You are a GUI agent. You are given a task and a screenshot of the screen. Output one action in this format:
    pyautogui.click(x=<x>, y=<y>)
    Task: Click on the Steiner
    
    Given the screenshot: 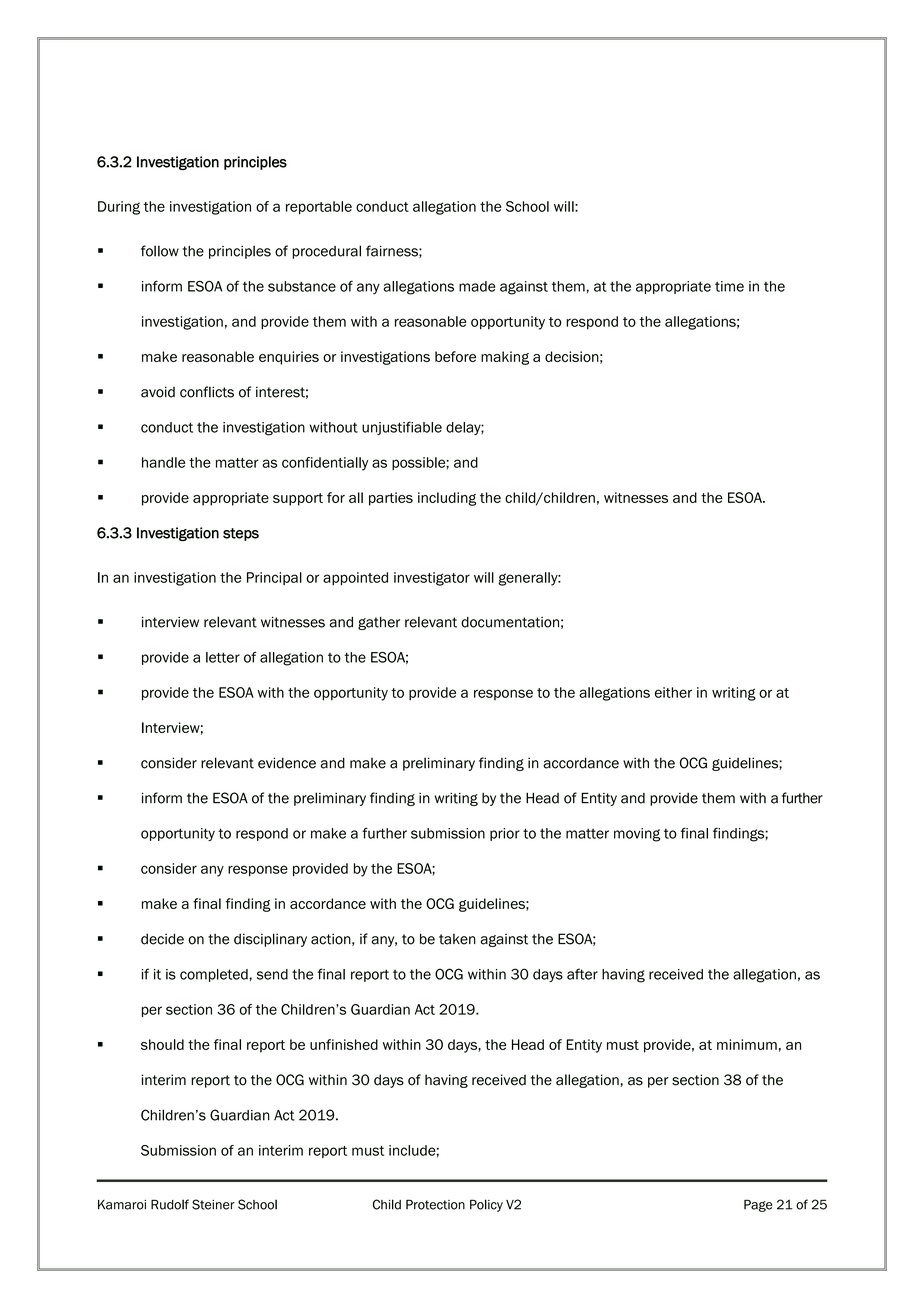 What is the action you would take?
    pyautogui.click(x=213, y=1204)
